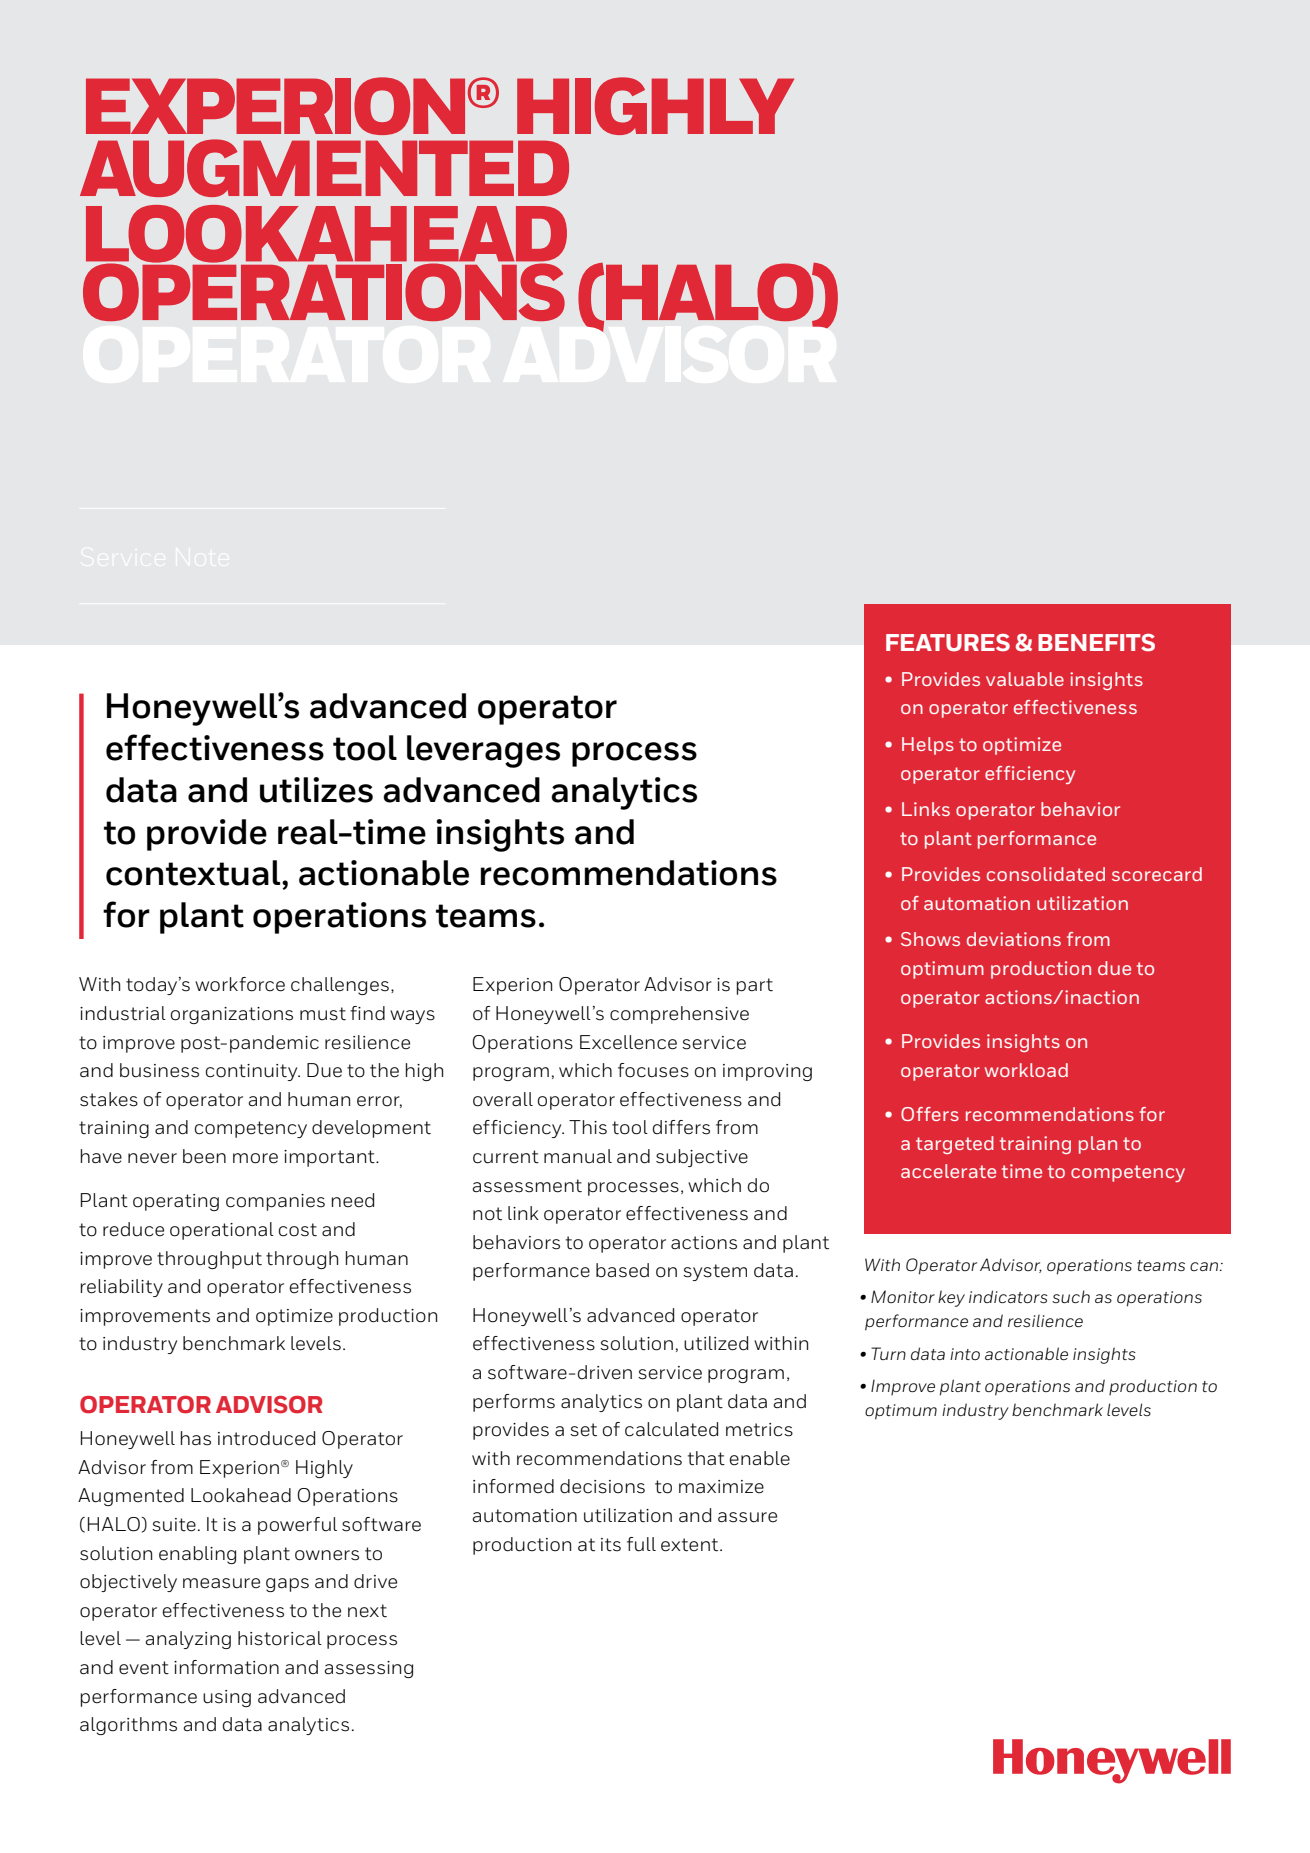 This screenshot has width=1310, height=1853. Describe the element at coordinates (483, 751) in the screenshot. I see `leverages` at that location.
